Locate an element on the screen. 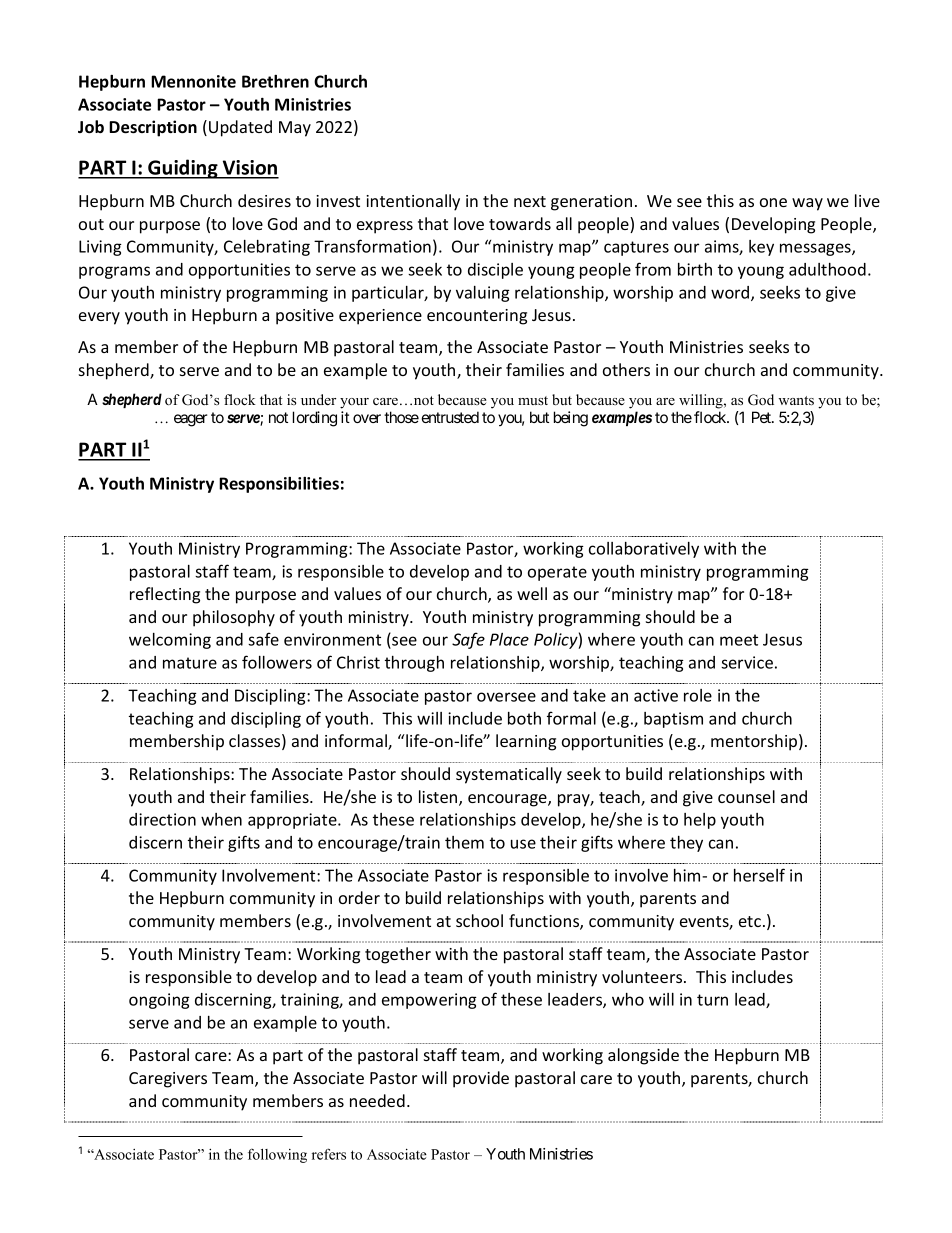 The height and width of the screenshot is (1233, 952). following is located at coordinates (277, 1156).
